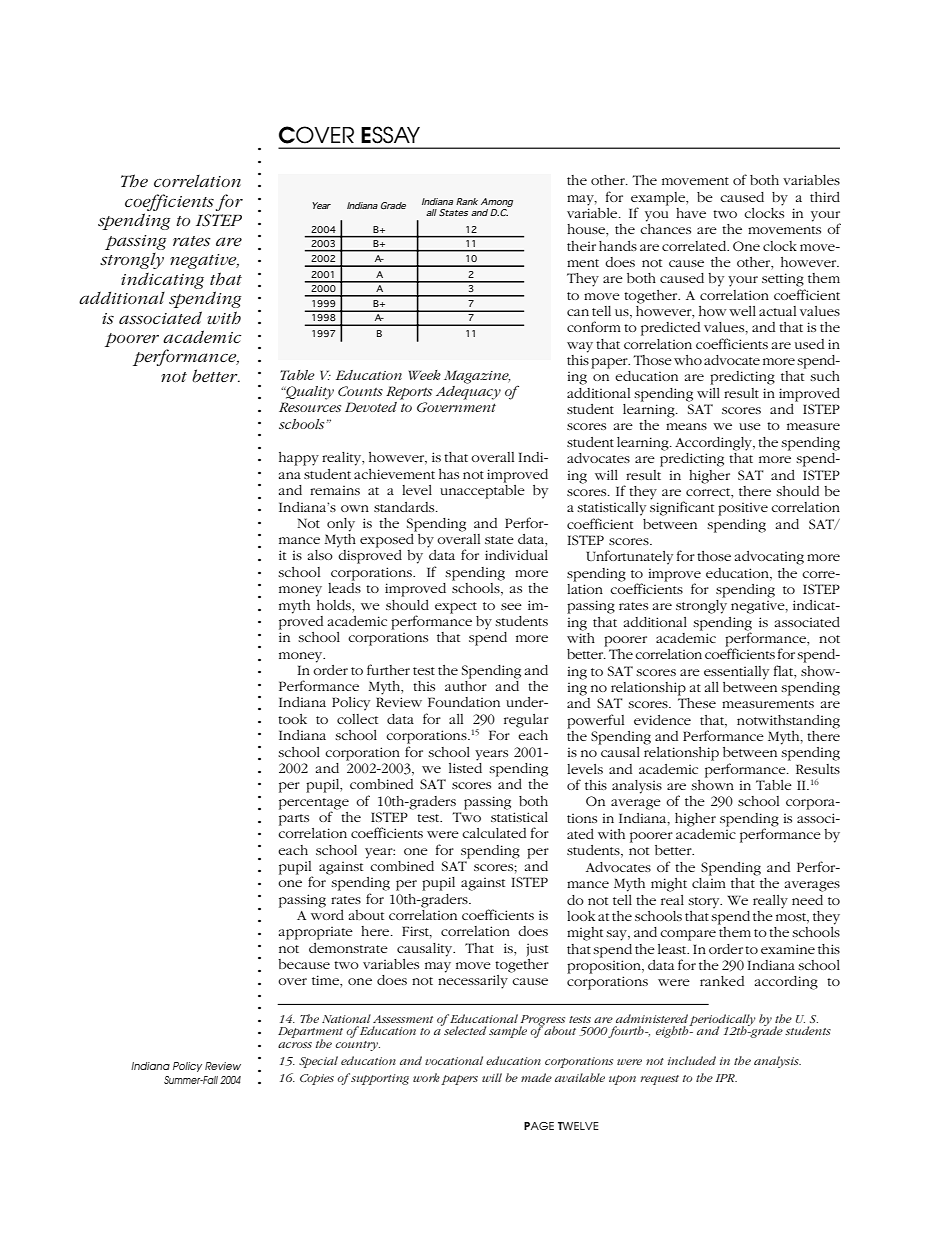 The image size is (952, 1233). Describe the element at coordinates (736, 673) in the image. I see `essentially` at that location.
